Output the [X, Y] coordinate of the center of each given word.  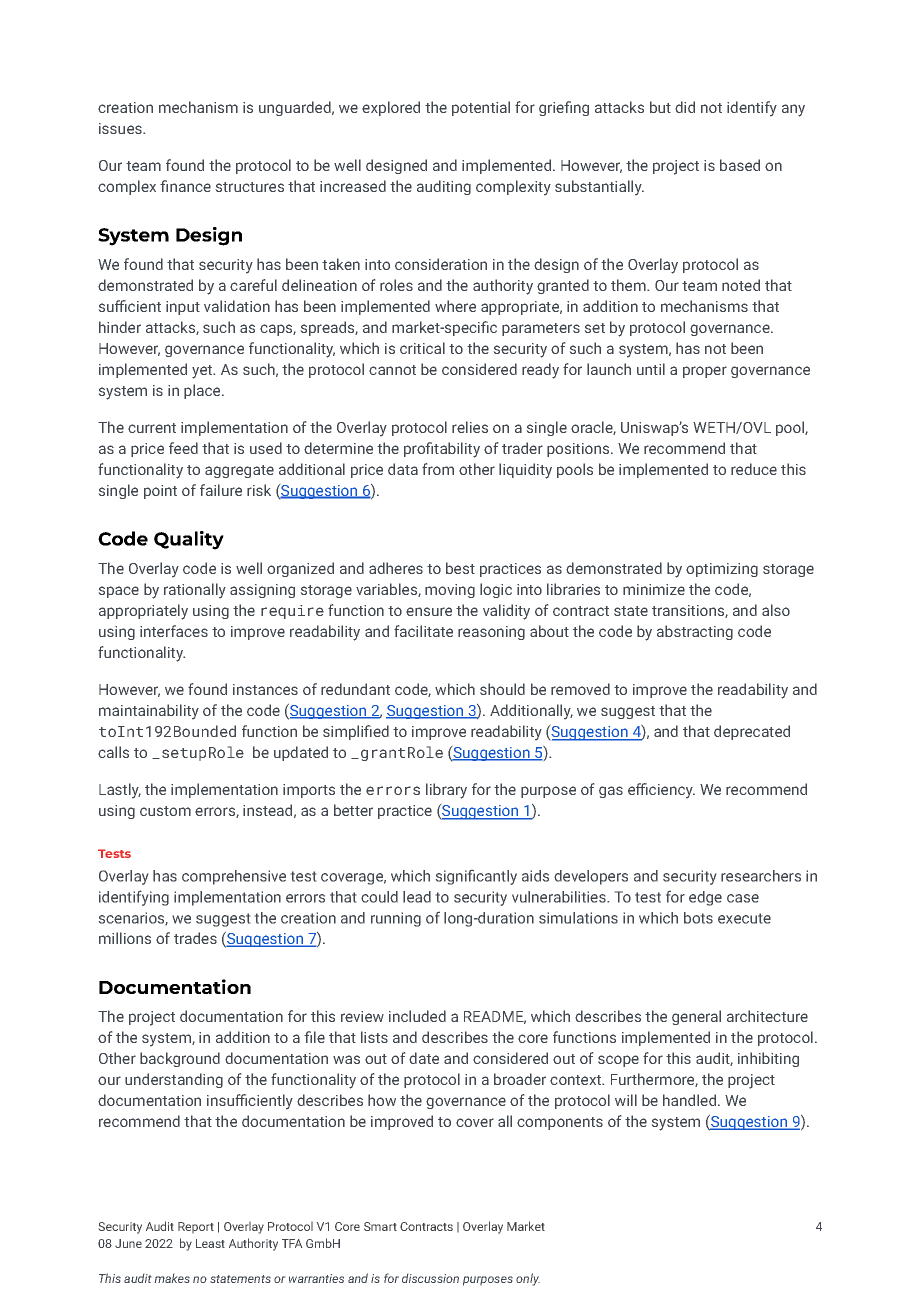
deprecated [752, 732]
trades [195, 938]
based [740, 165]
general [696, 1017]
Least [210, 1243]
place [203, 391]
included [417, 1016]
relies [470, 427]
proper [705, 372]
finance [185, 186]
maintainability [149, 711]
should [502, 689]
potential [481, 108]
